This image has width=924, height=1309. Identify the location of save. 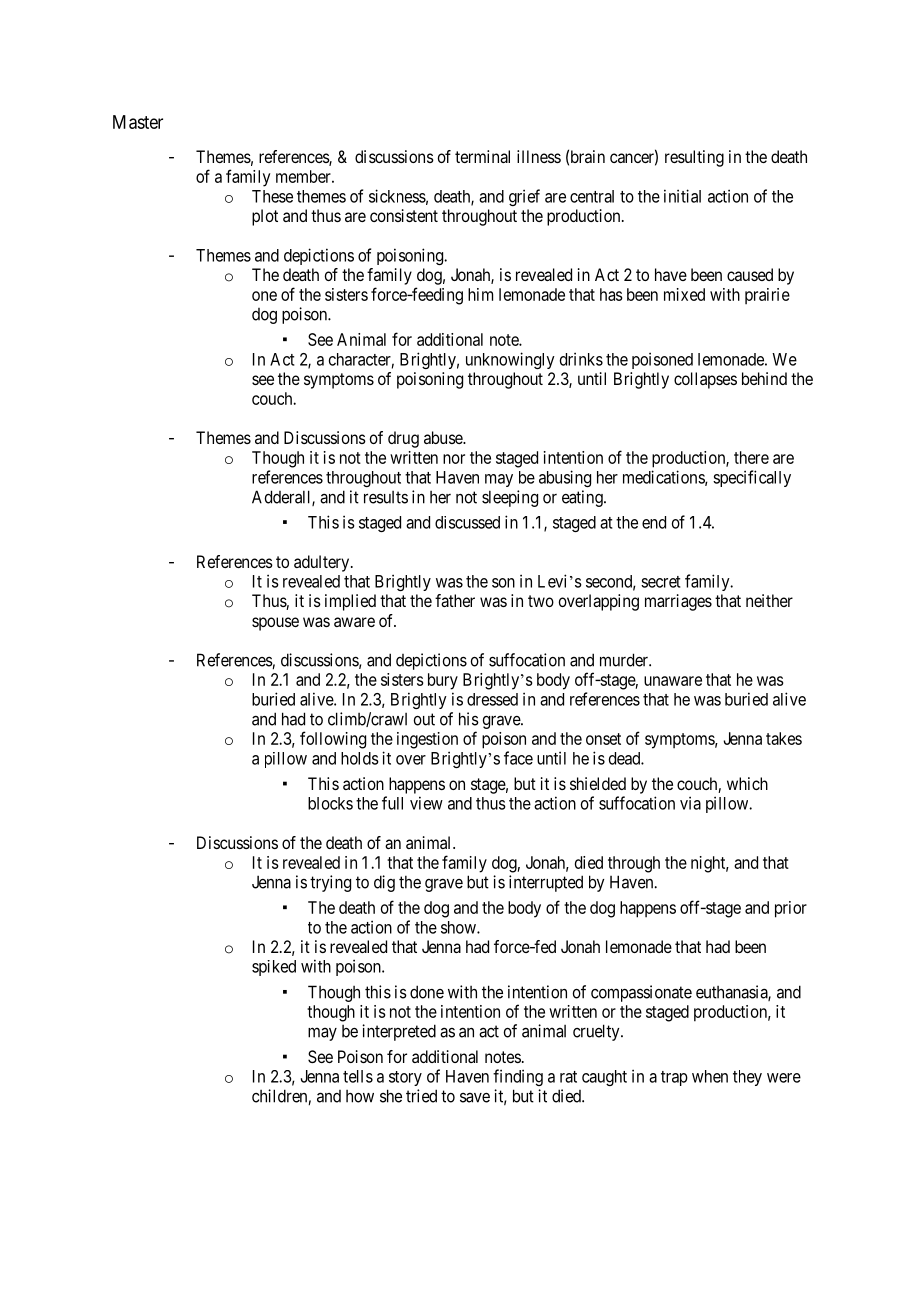
(475, 1098).
